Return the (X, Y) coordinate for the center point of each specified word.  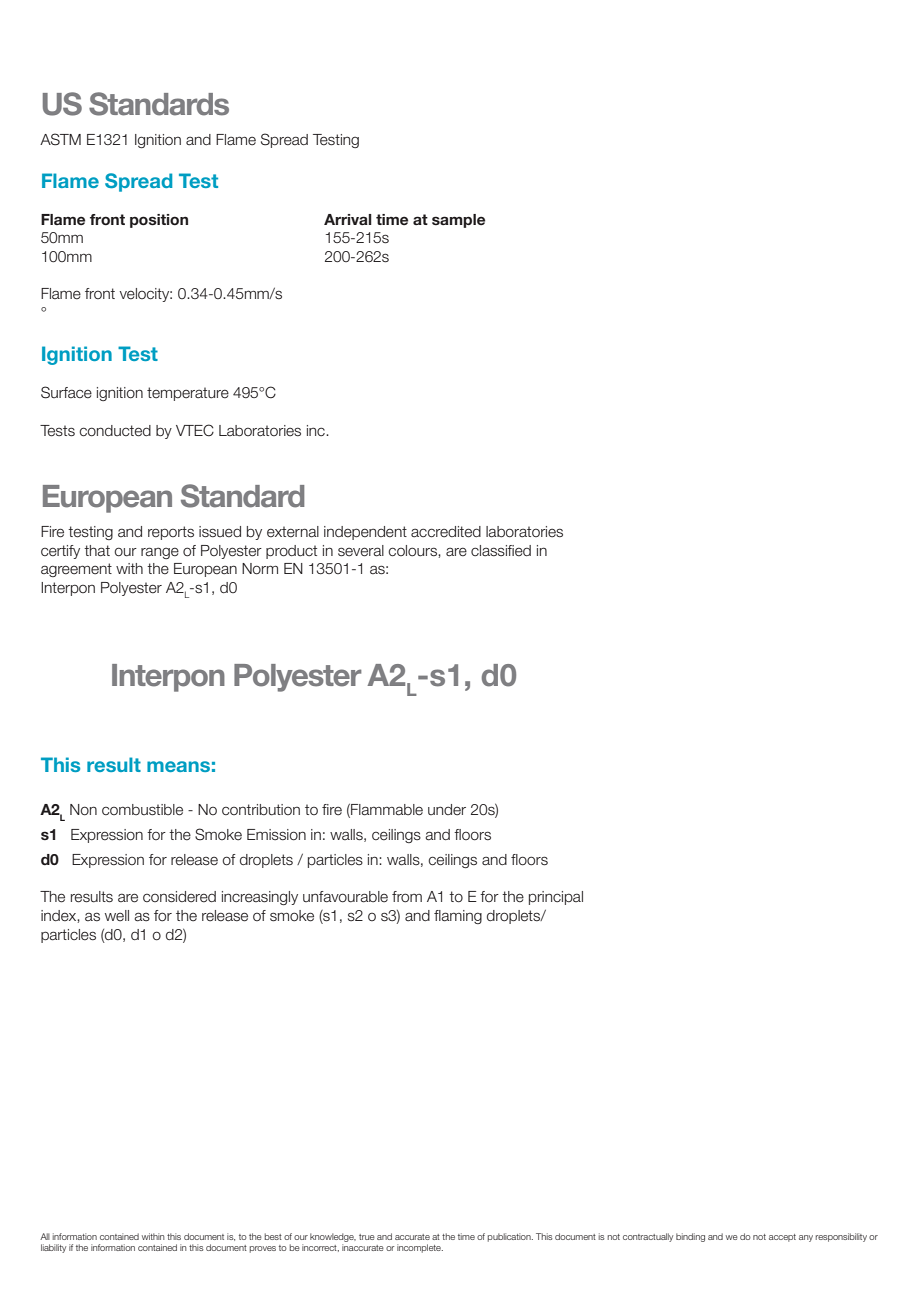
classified (501, 551)
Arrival (348, 219)
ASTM (60, 139)
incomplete (420, 1248)
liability (53, 1248)
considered (179, 897)
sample (458, 221)
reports (171, 533)
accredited (446, 532)
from (407, 897)
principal (556, 898)
